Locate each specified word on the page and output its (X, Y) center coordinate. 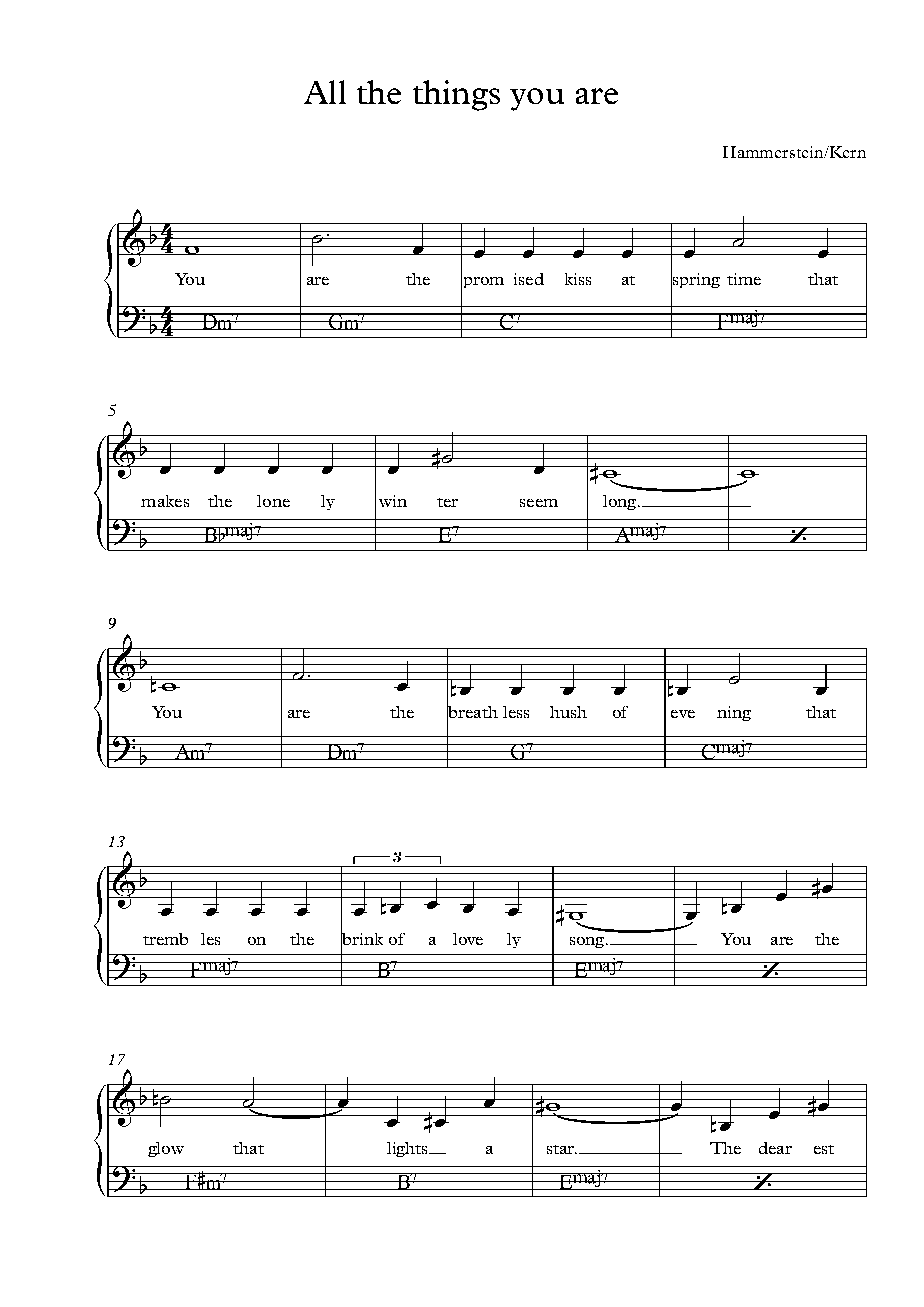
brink (362, 938)
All (325, 92)
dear (775, 1148)
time (744, 279)
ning (734, 713)
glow (166, 1149)
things (456, 95)
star (561, 1149)
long (621, 502)
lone (273, 501)
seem (539, 503)
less (516, 712)
